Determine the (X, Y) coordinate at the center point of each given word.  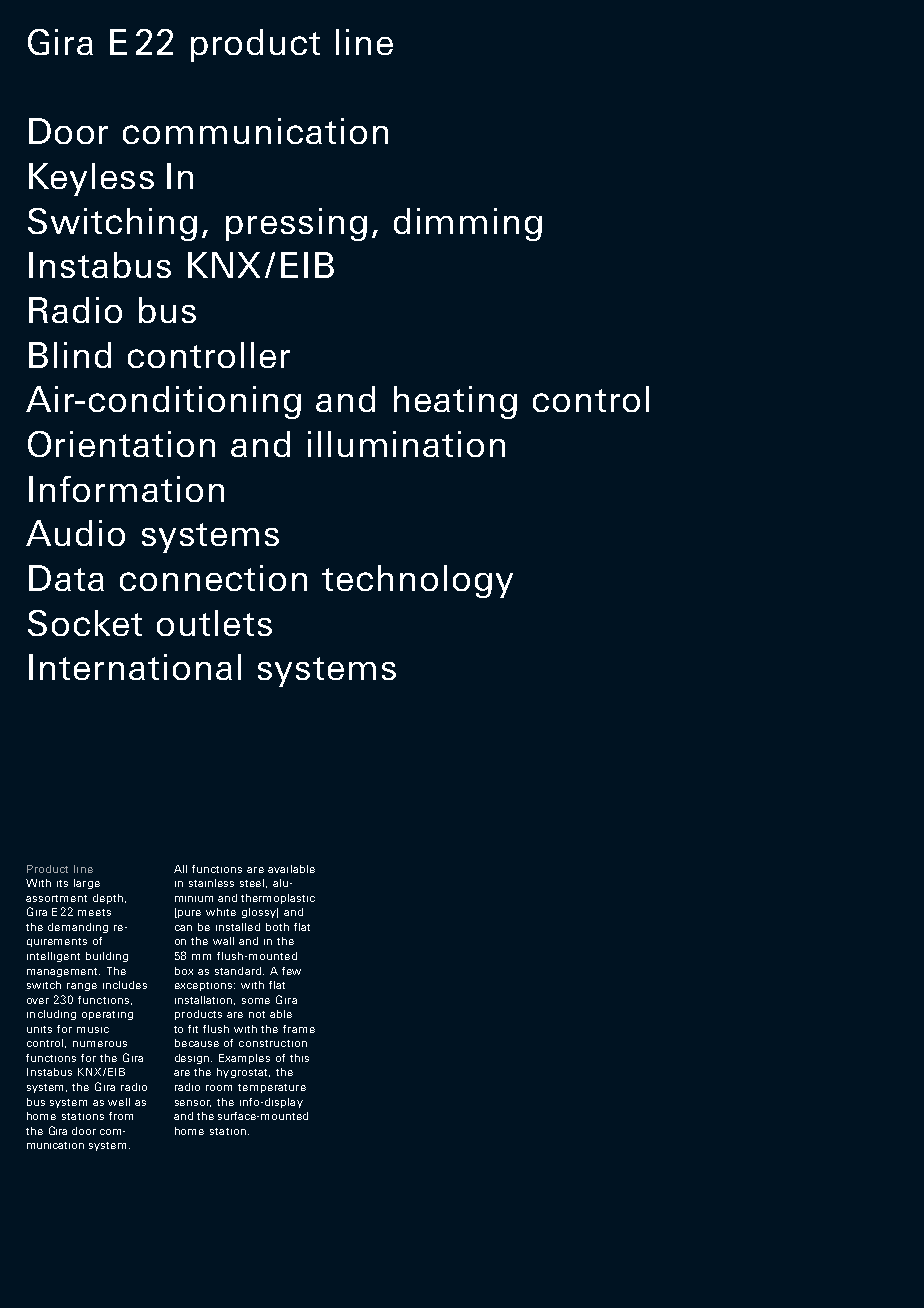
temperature (272, 1088)
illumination (406, 444)
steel (253, 883)
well (119, 1102)
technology (417, 581)
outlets (214, 623)
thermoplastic (278, 899)
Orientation (121, 444)
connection (213, 578)
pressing (296, 224)
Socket (85, 623)
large (87, 884)
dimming (468, 224)
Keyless (91, 179)
